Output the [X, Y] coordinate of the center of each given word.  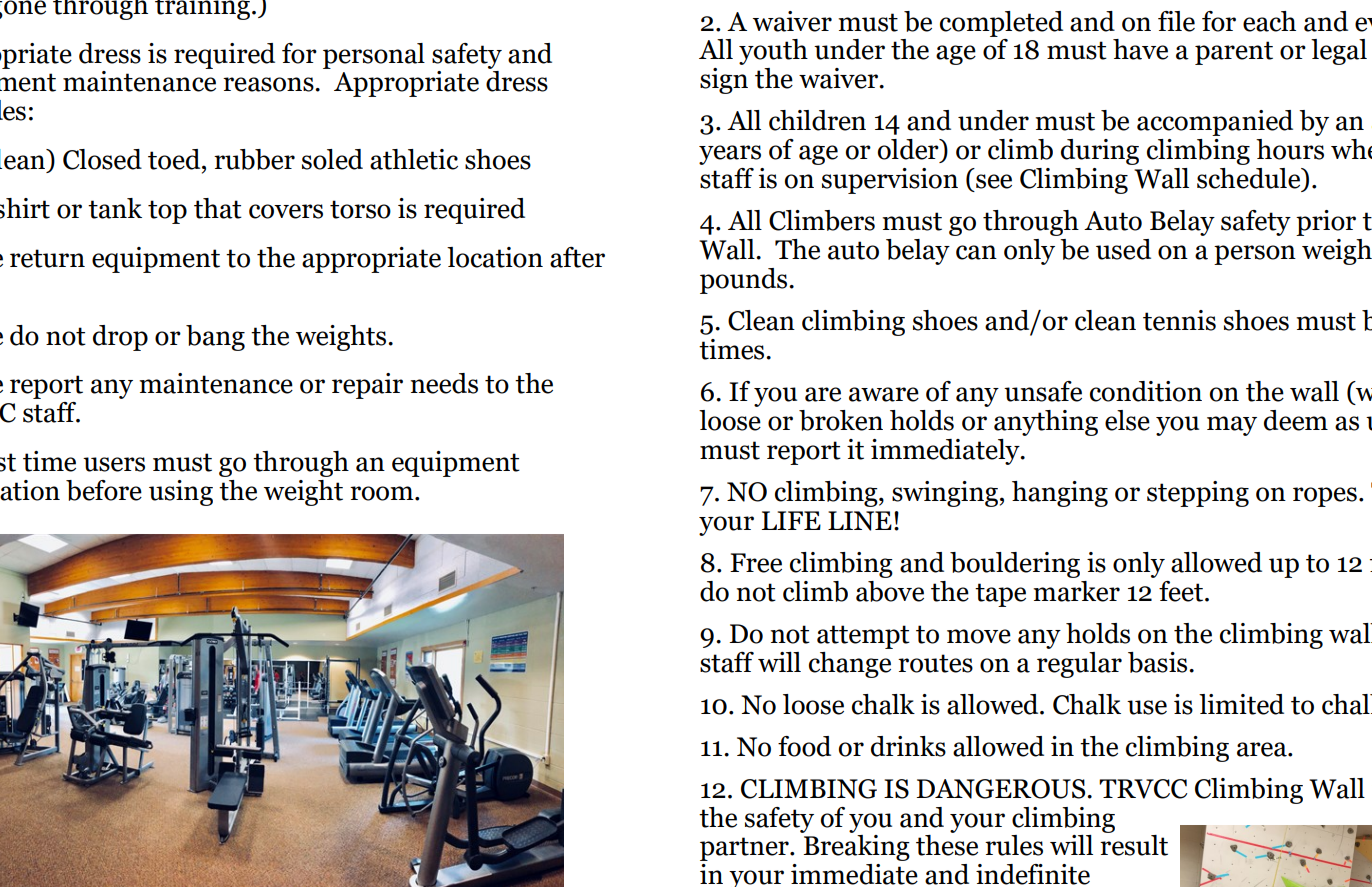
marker [1076, 591]
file [1176, 21]
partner [745, 849]
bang [215, 338]
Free [756, 563]
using [181, 493]
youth [773, 52]
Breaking [855, 846]
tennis [1179, 320]
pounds [745, 281]
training [202, 10]
